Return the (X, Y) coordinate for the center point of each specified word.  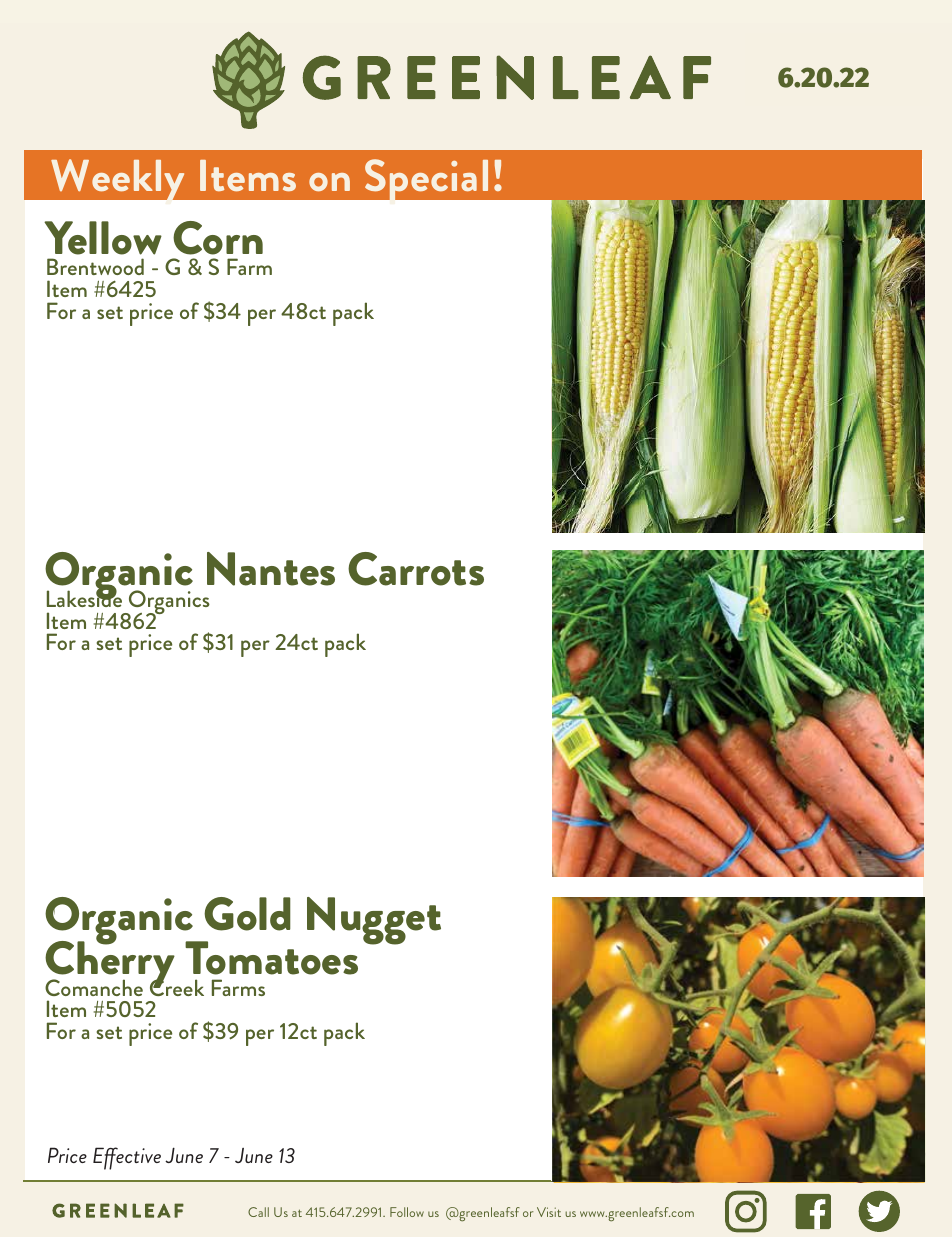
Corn (218, 238)
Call (258, 1212)
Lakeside (84, 597)
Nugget (374, 921)
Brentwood (95, 266)
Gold (247, 914)
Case (252, 316)
